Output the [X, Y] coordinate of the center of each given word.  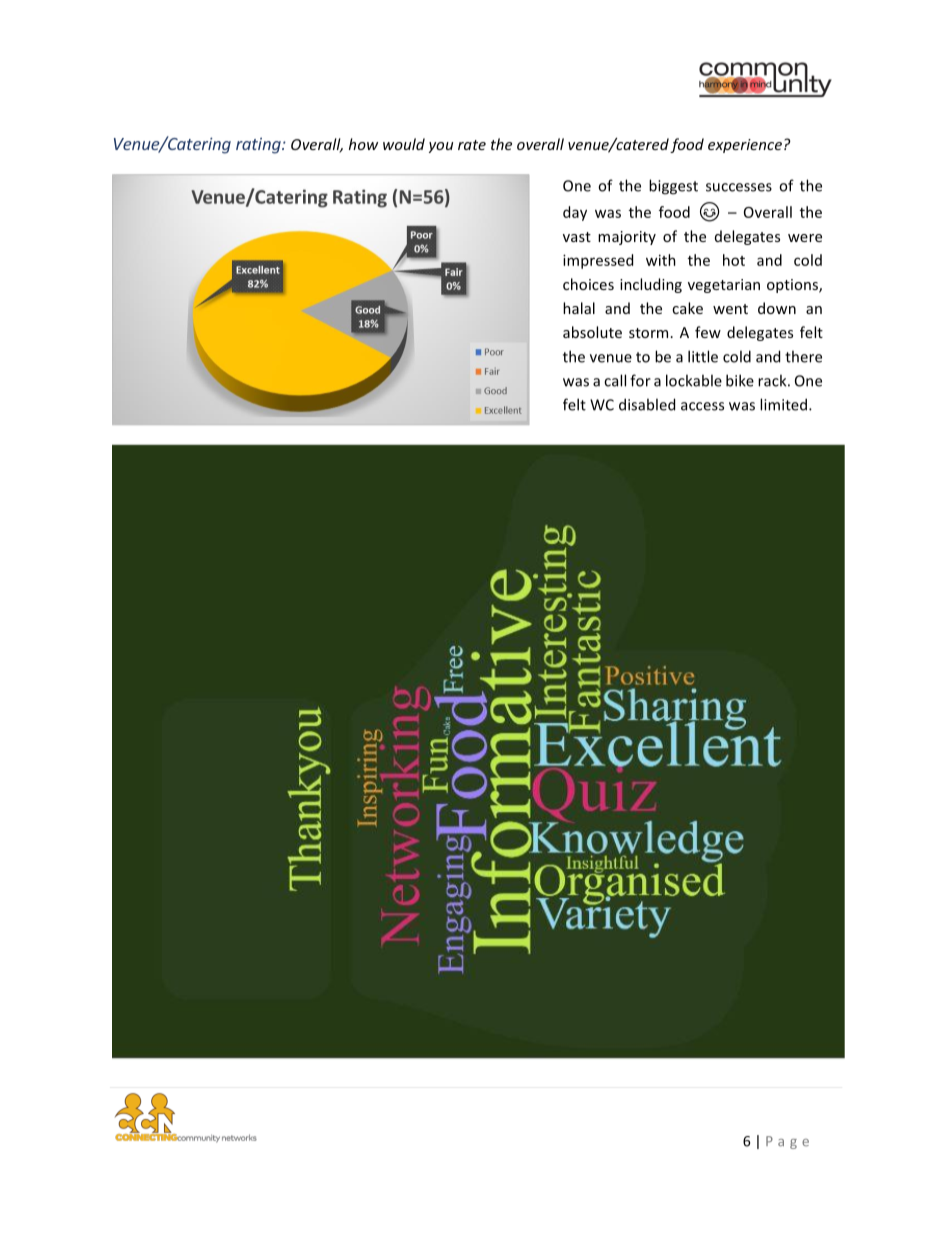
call [615, 380]
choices [588, 284]
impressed [598, 261]
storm [648, 333]
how [363, 144]
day [575, 213]
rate [472, 145]
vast [577, 237]
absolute [592, 332]
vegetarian [724, 286]
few [708, 332]
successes [739, 187]
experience [745, 146]
